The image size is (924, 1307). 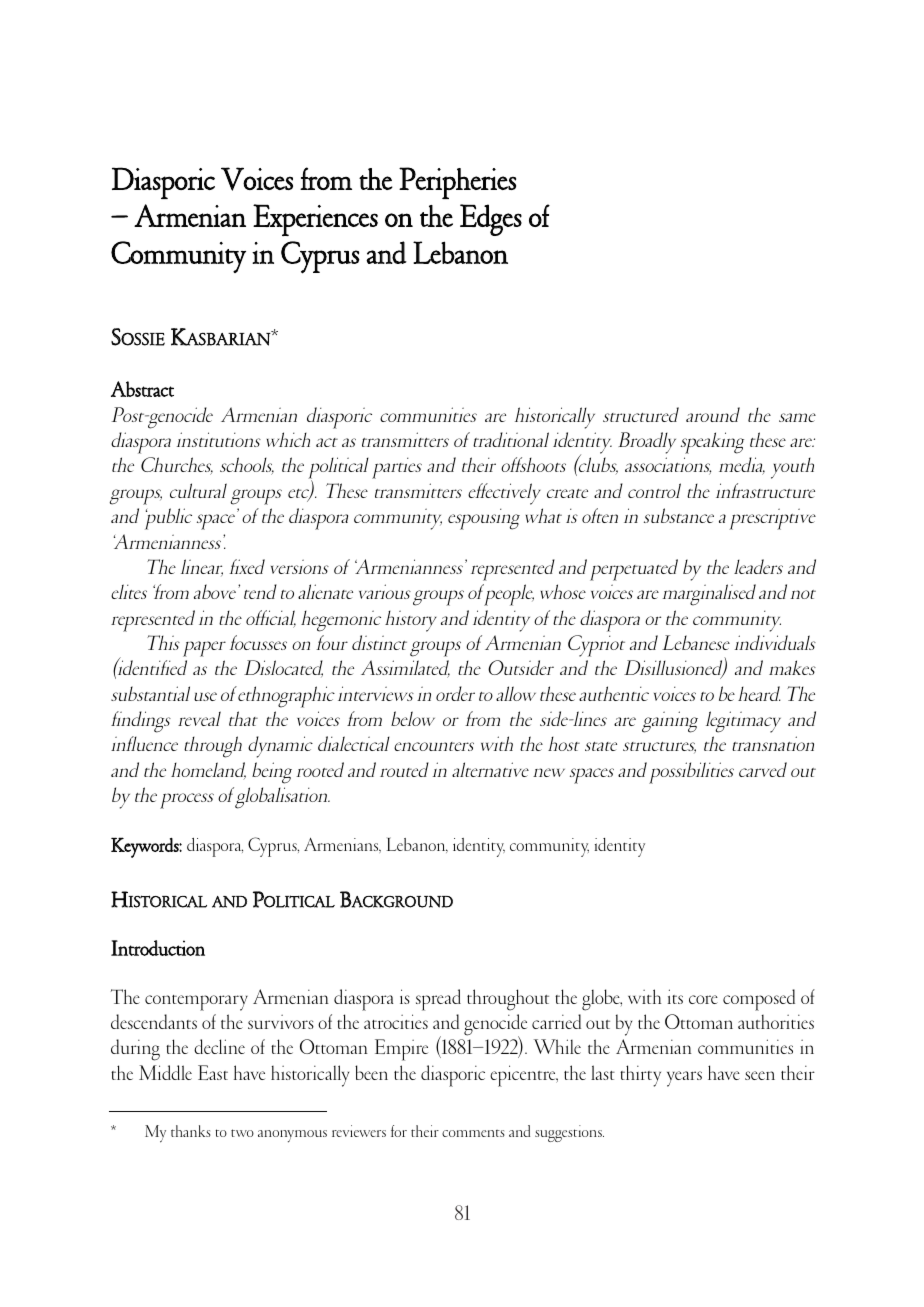 I want to click on thanks, so click(x=191, y=1131).
